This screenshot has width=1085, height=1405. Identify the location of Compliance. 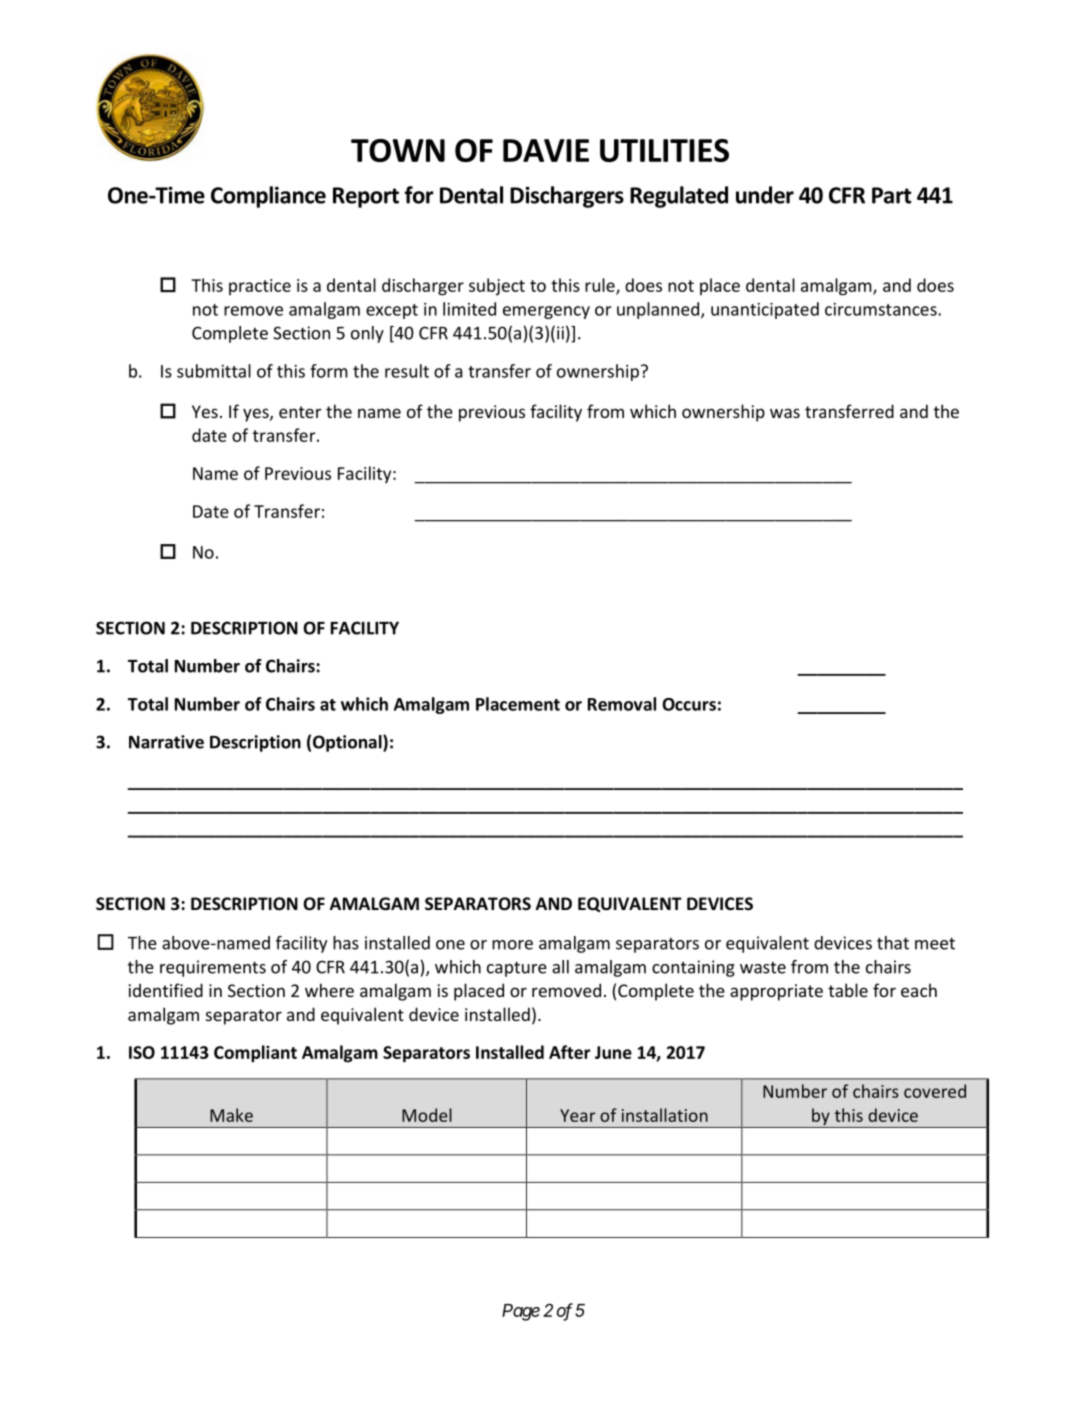
(268, 197).
